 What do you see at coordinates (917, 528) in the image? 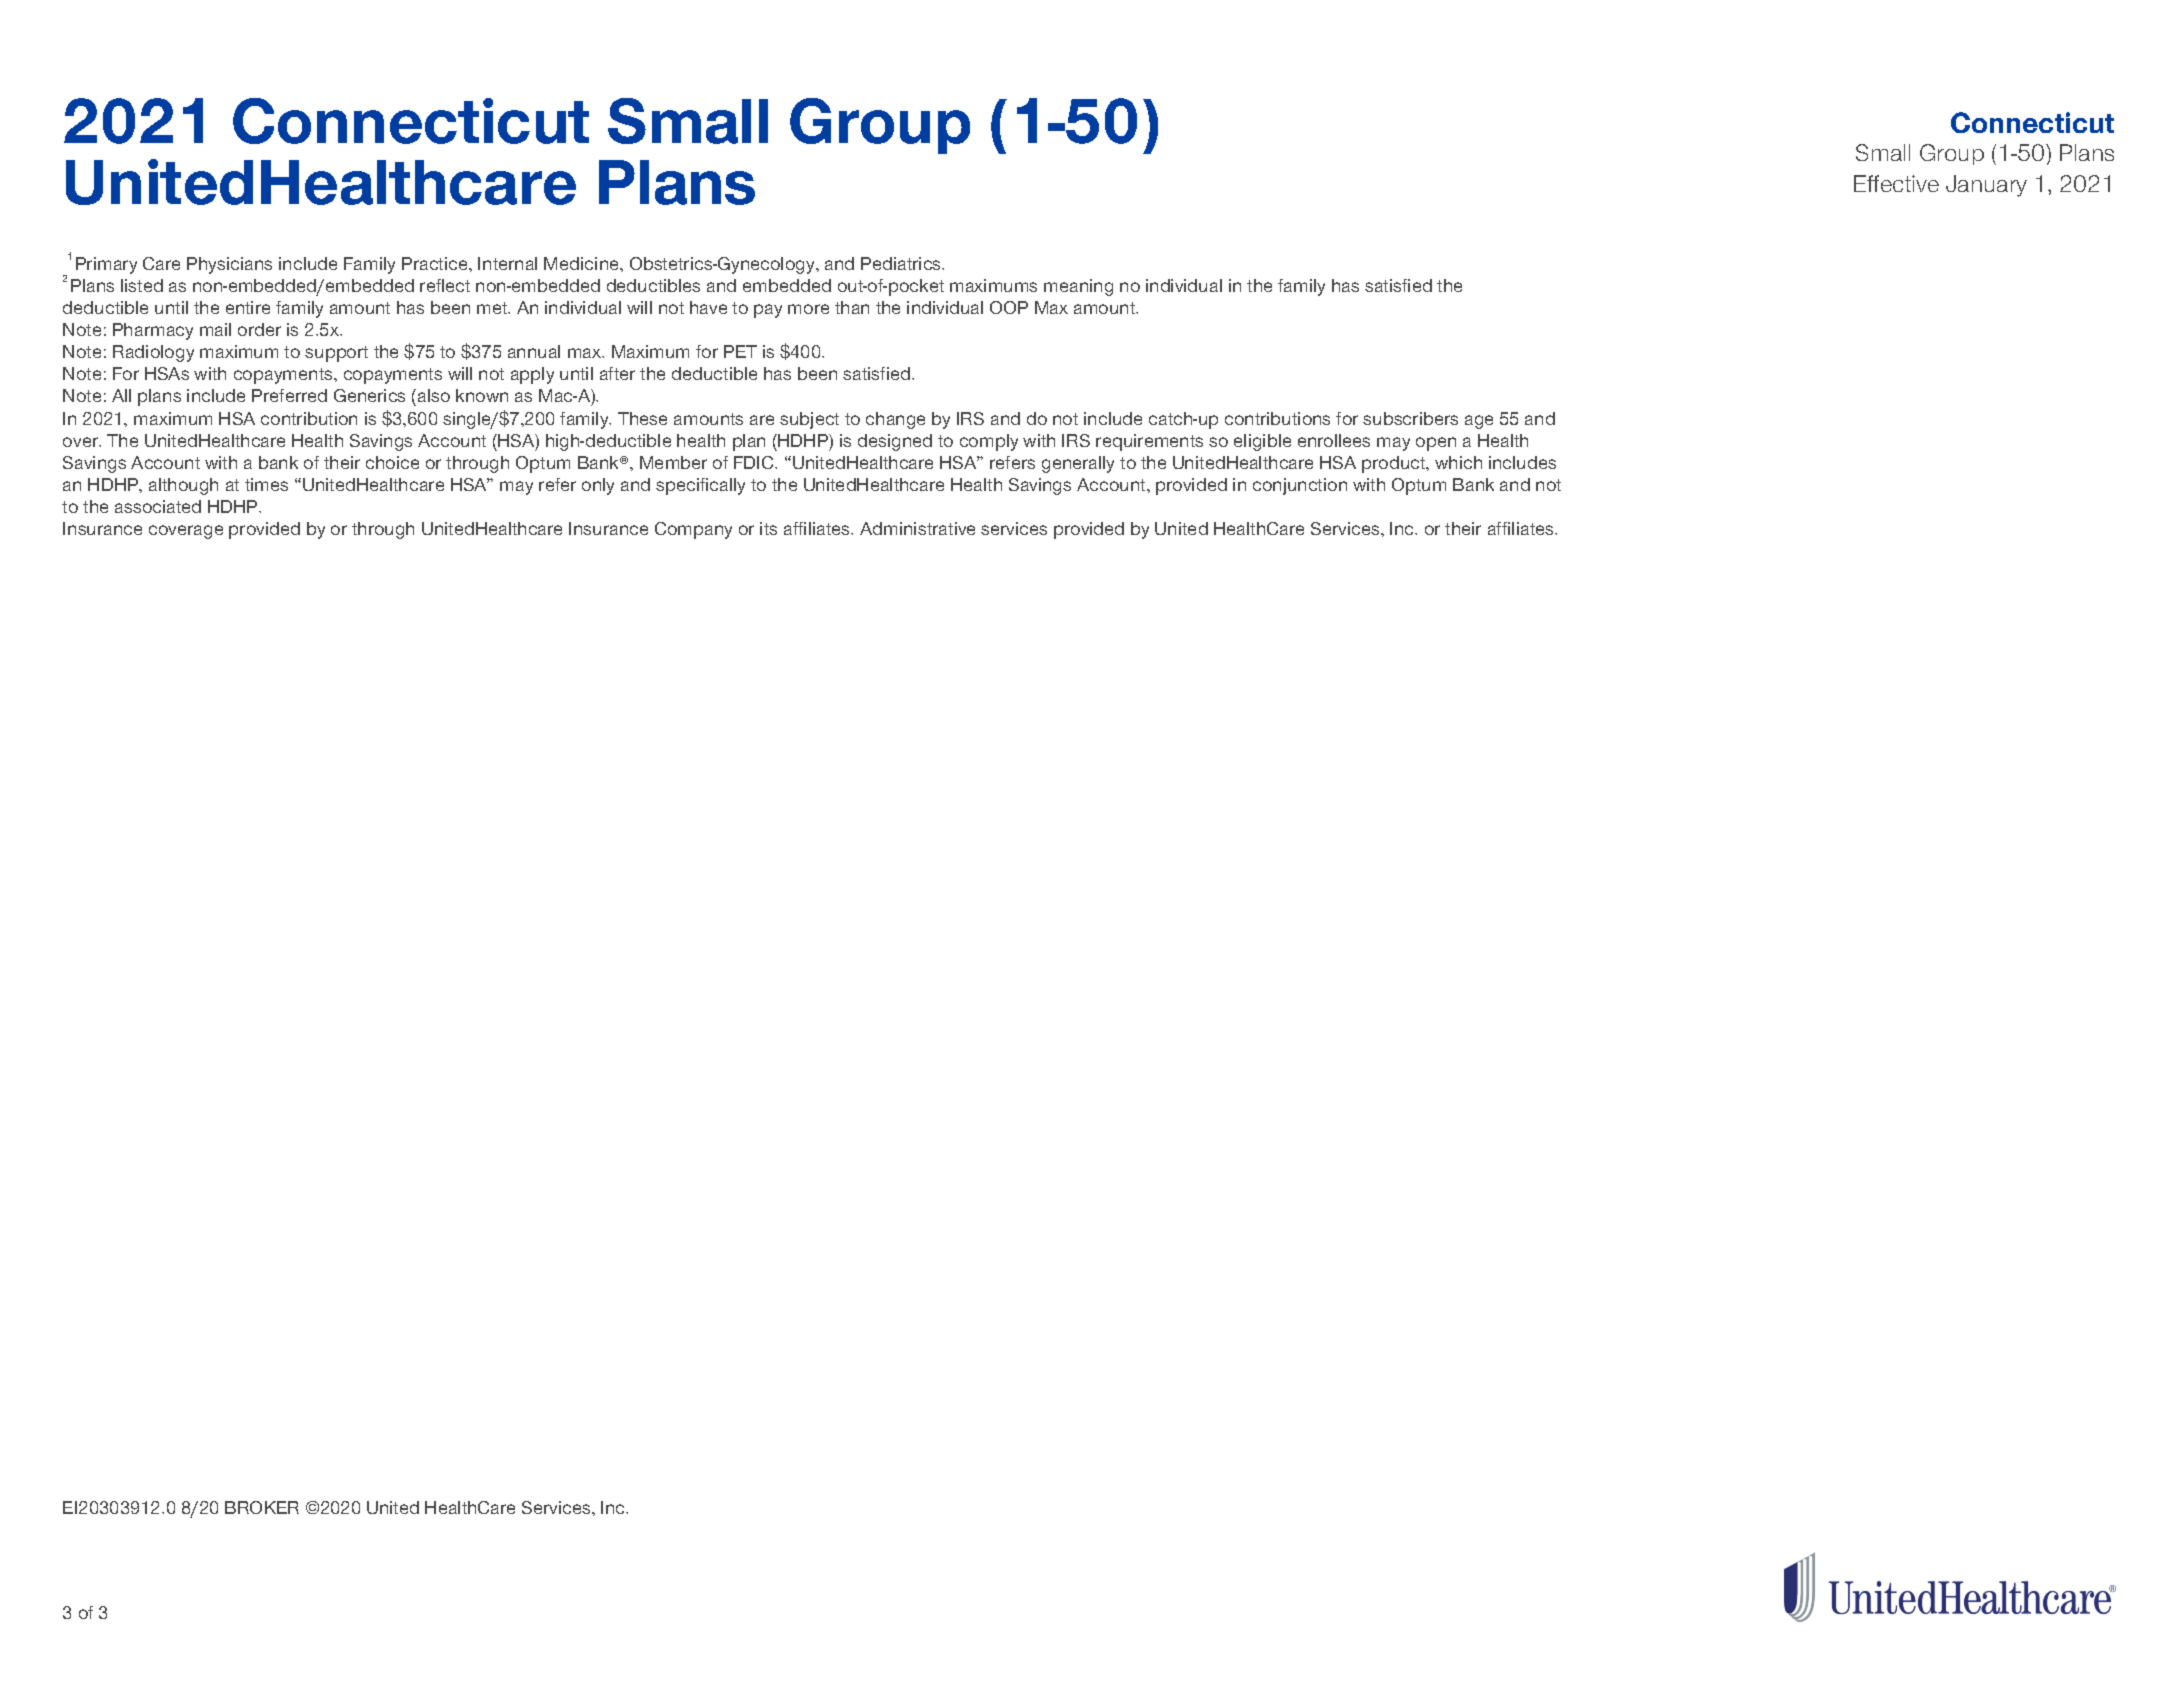
I see `Administrative` at bounding box center [917, 528].
